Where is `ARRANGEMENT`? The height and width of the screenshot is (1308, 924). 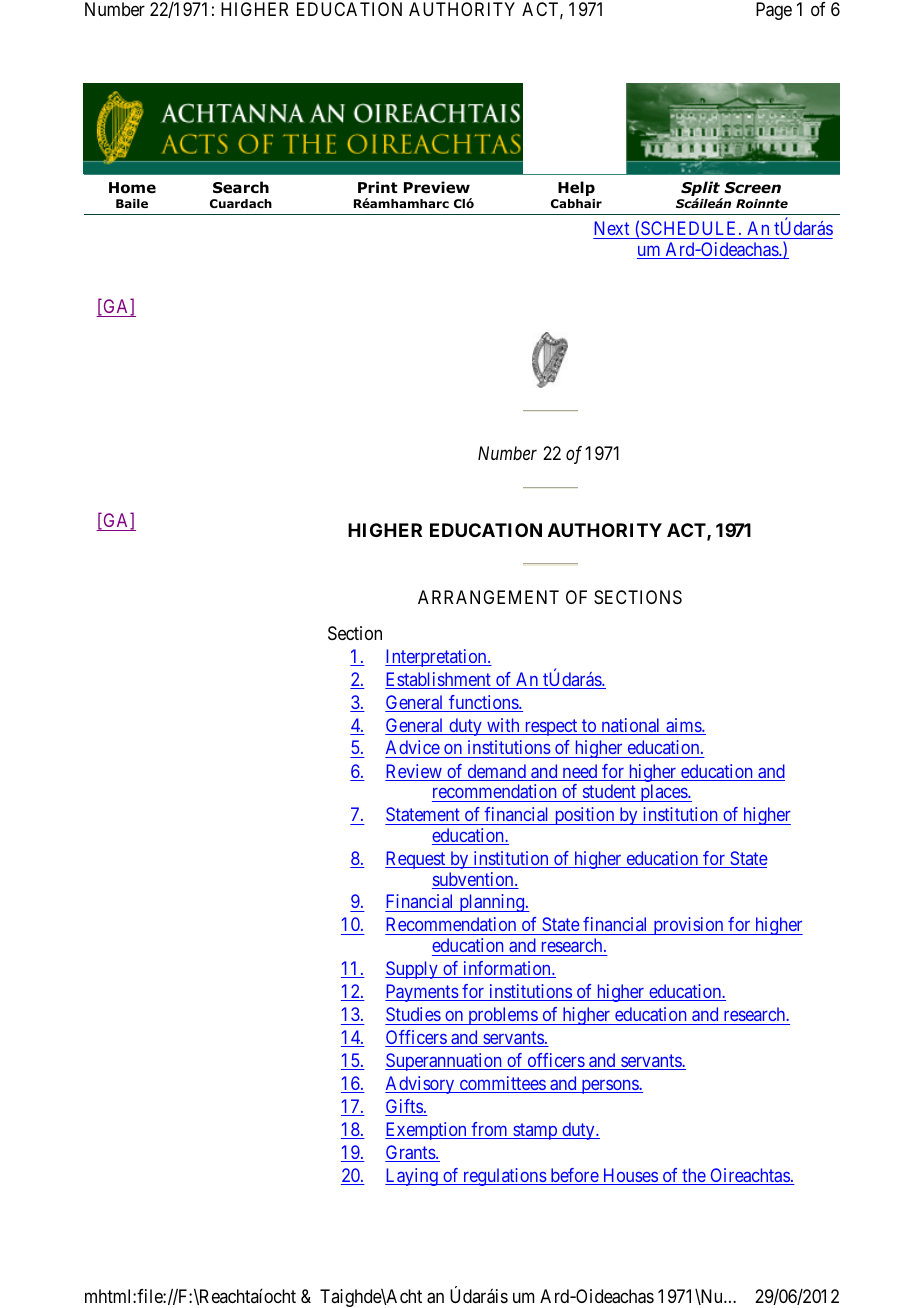 ARRANGEMENT is located at coordinates (488, 597).
